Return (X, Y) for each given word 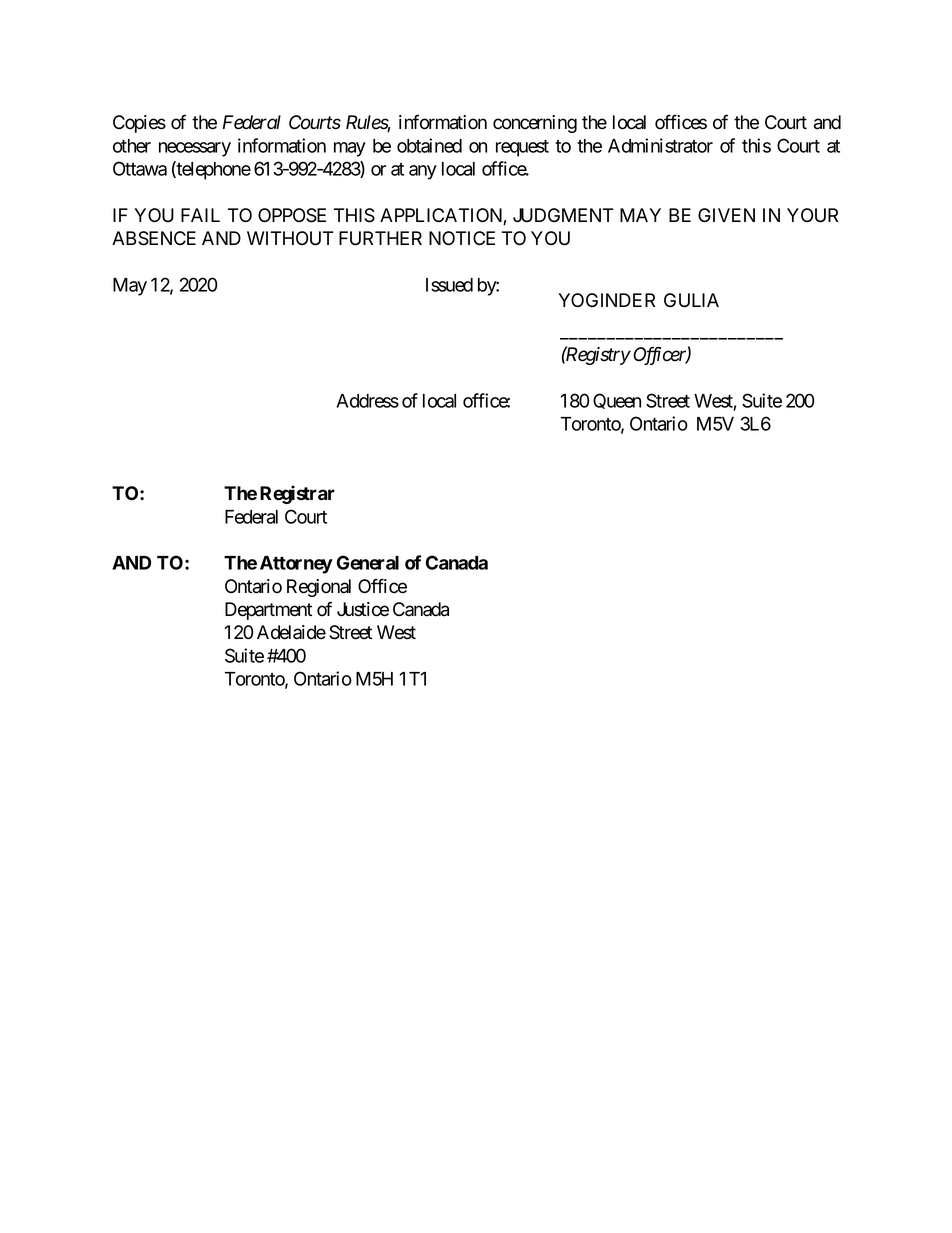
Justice (363, 609)
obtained (429, 145)
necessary (195, 149)
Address (367, 401)
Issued (449, 285)
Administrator (660, 145)
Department (268, 611)
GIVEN (726, 215)
